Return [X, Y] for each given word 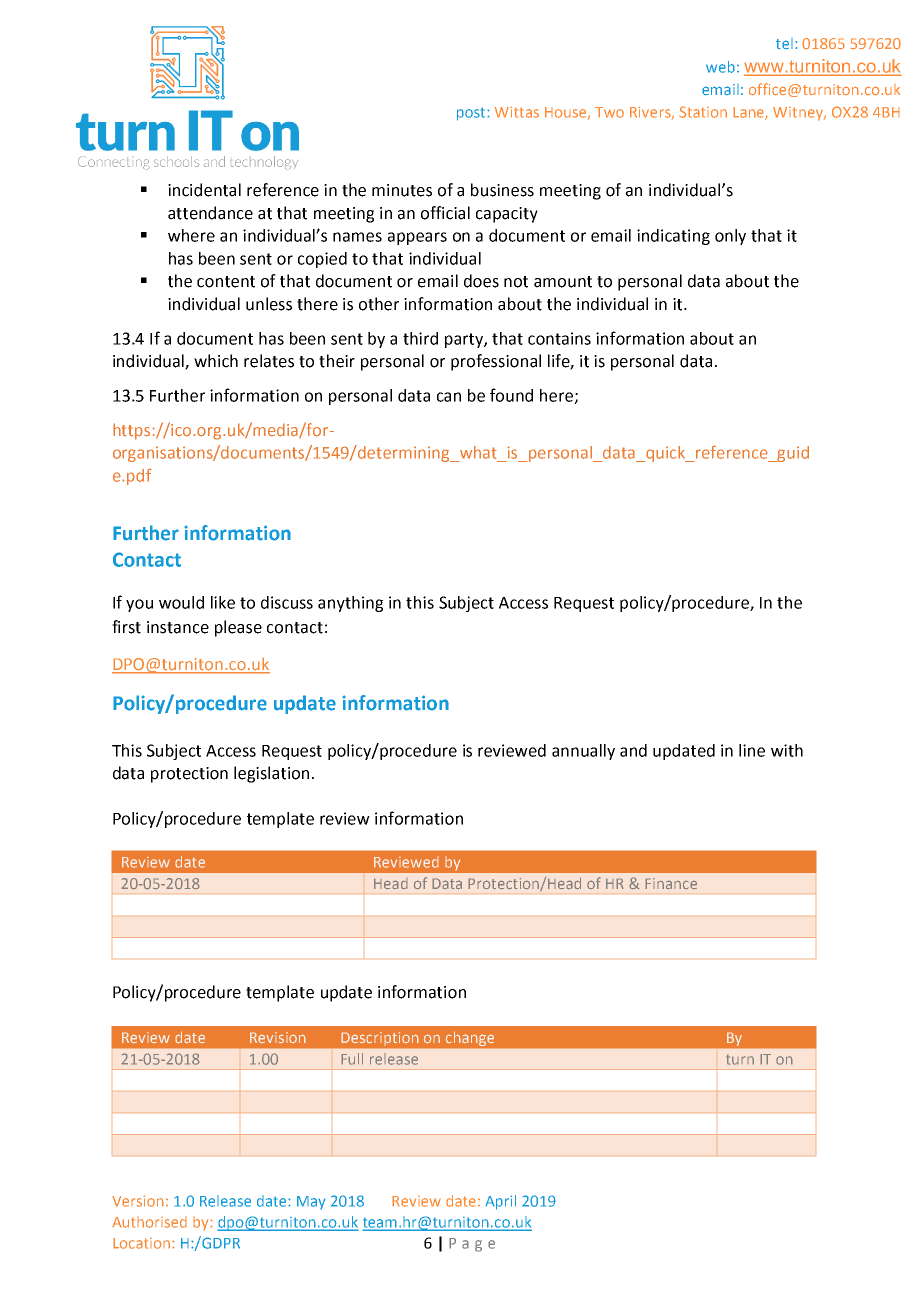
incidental [204, 190]
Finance [671, 884]
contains [559, 338]
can [449, 397]
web [720, 67]
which [216, 361]
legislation [271, 774]
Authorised [149, 1222]
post [472, 114]
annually [583, 752]
